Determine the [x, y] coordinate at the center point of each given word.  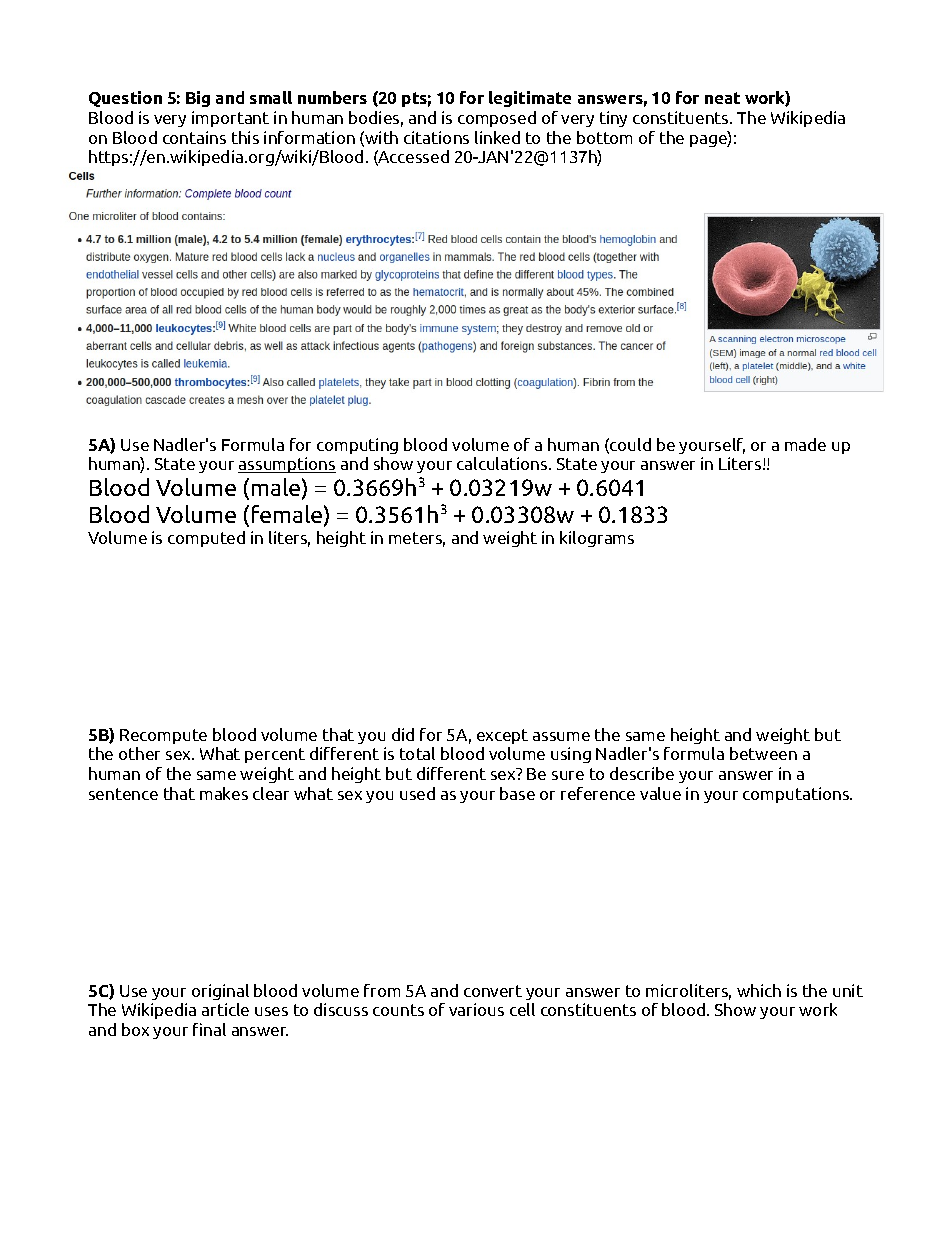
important [230, 119]
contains [194, 137]
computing [357, 446]
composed [497, 119]
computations [797, 795]
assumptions [287, 465]
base [517, 793]
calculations [503, 463]
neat [722, 98]
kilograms [597, 539]
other [139, 753]
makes [224, 793]
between [763, 753]
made [805, 444]
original [220, 992]
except [502, 736]
